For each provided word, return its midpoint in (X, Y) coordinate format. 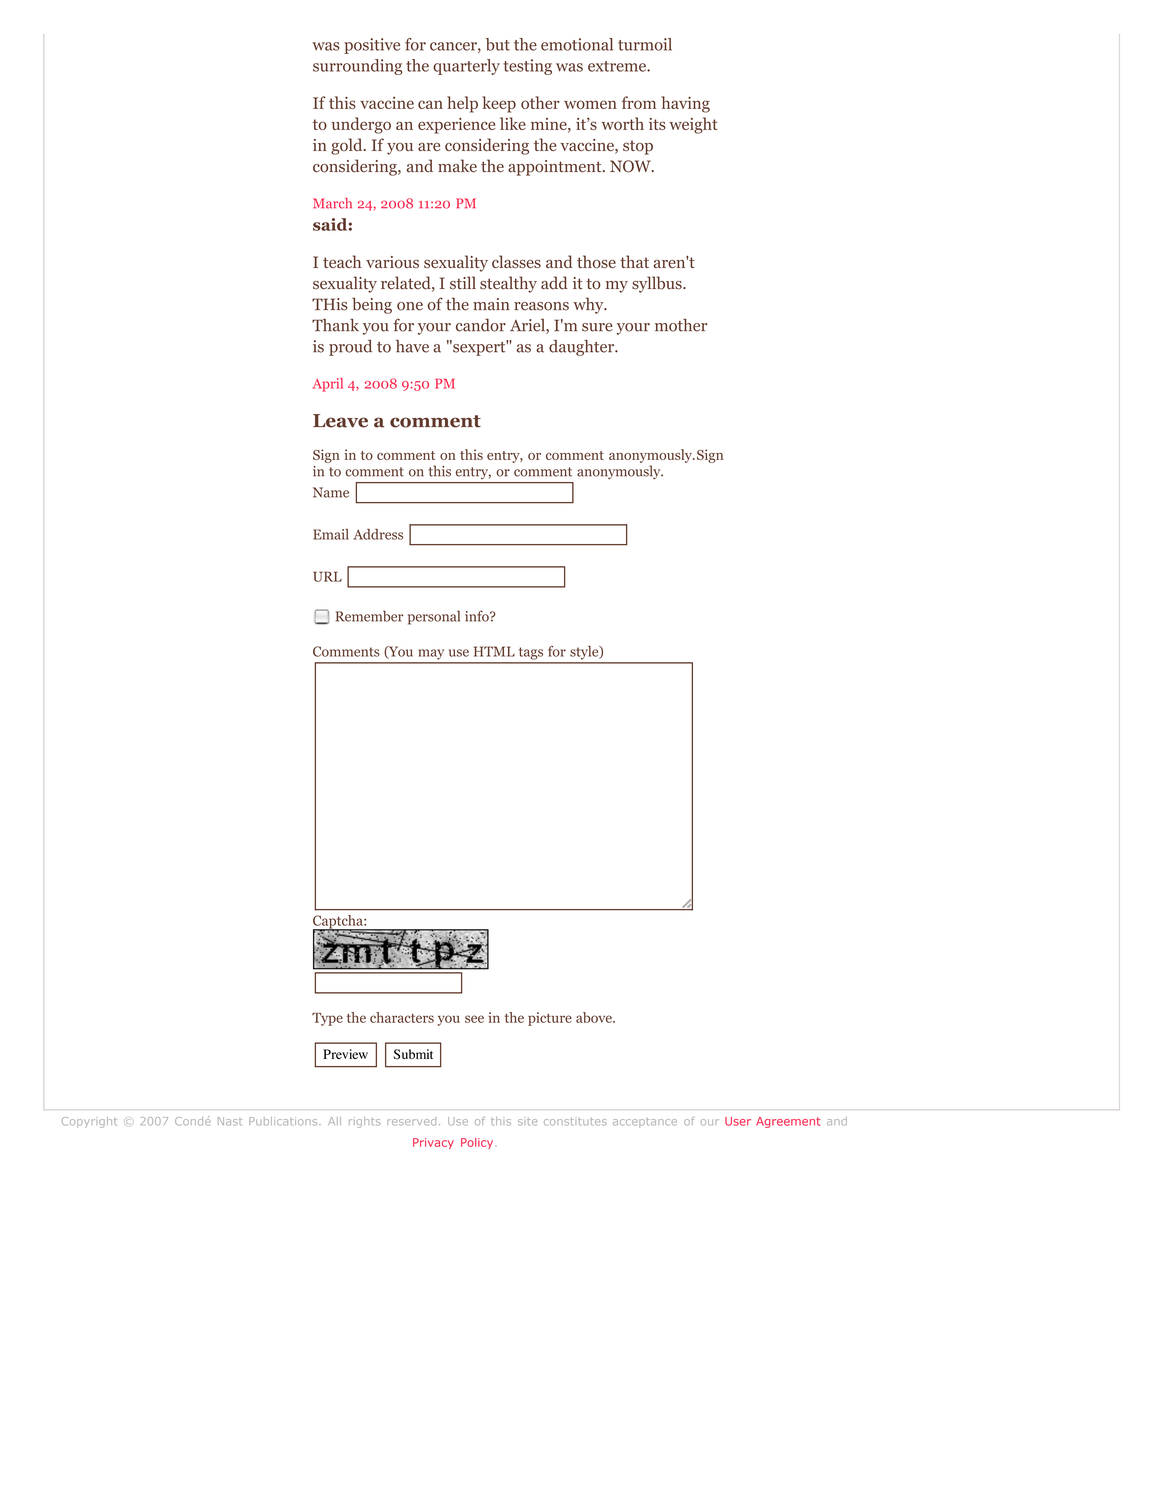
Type (327, 1019)
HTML (494, 651)
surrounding (358, 67)
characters (402, 1017)
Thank (335, 325)
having (685, 104)
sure (597, 327)
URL (327, 576)
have (412, 346)
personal (434, 617)
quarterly (466, 67)
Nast (230, 1121)
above (595, 1017)
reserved (411, 1121)
